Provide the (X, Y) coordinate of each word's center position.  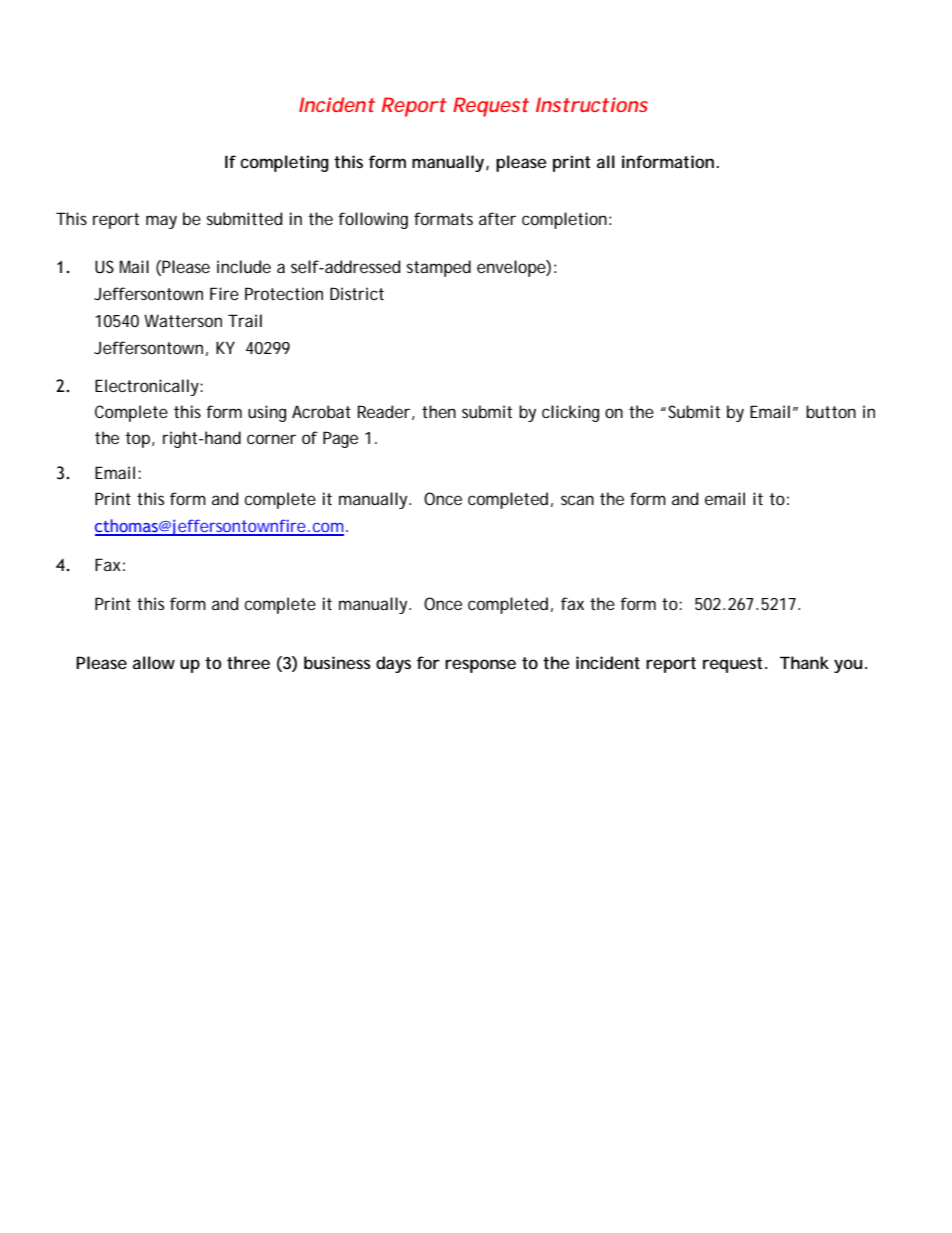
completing (284, 163)
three (248, 662)
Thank (804, 662)
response (480, 666)
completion (564, 220)
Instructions (592, 104)
